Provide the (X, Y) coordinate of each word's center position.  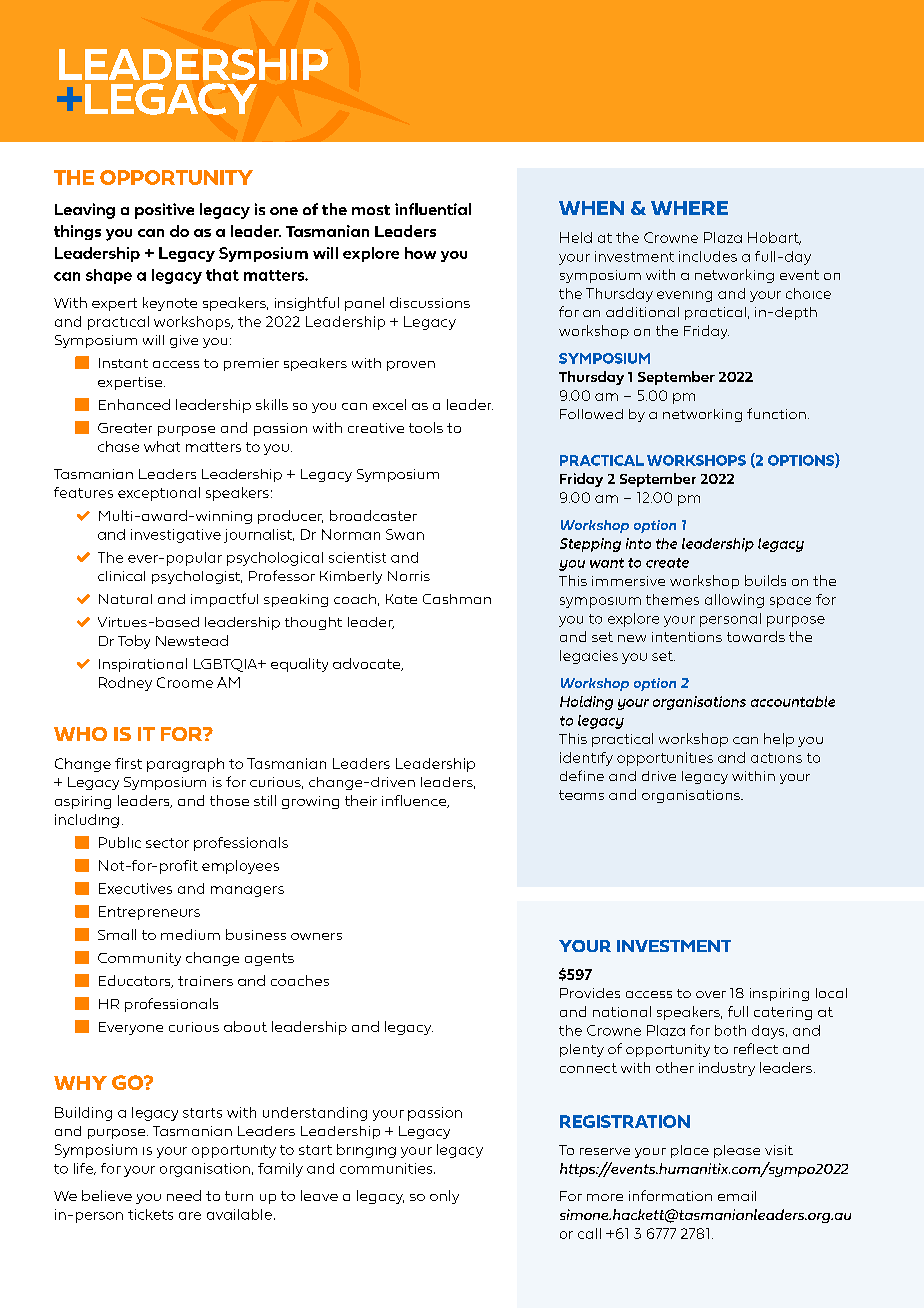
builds (765, 580)
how (420, 253)
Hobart (774, 238)
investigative (176, 536)
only (444, 1197)
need (184, 1195)
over (711, 994)
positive (164, 211)
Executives (135, 888)
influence (415, 801)
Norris (409, 576)
